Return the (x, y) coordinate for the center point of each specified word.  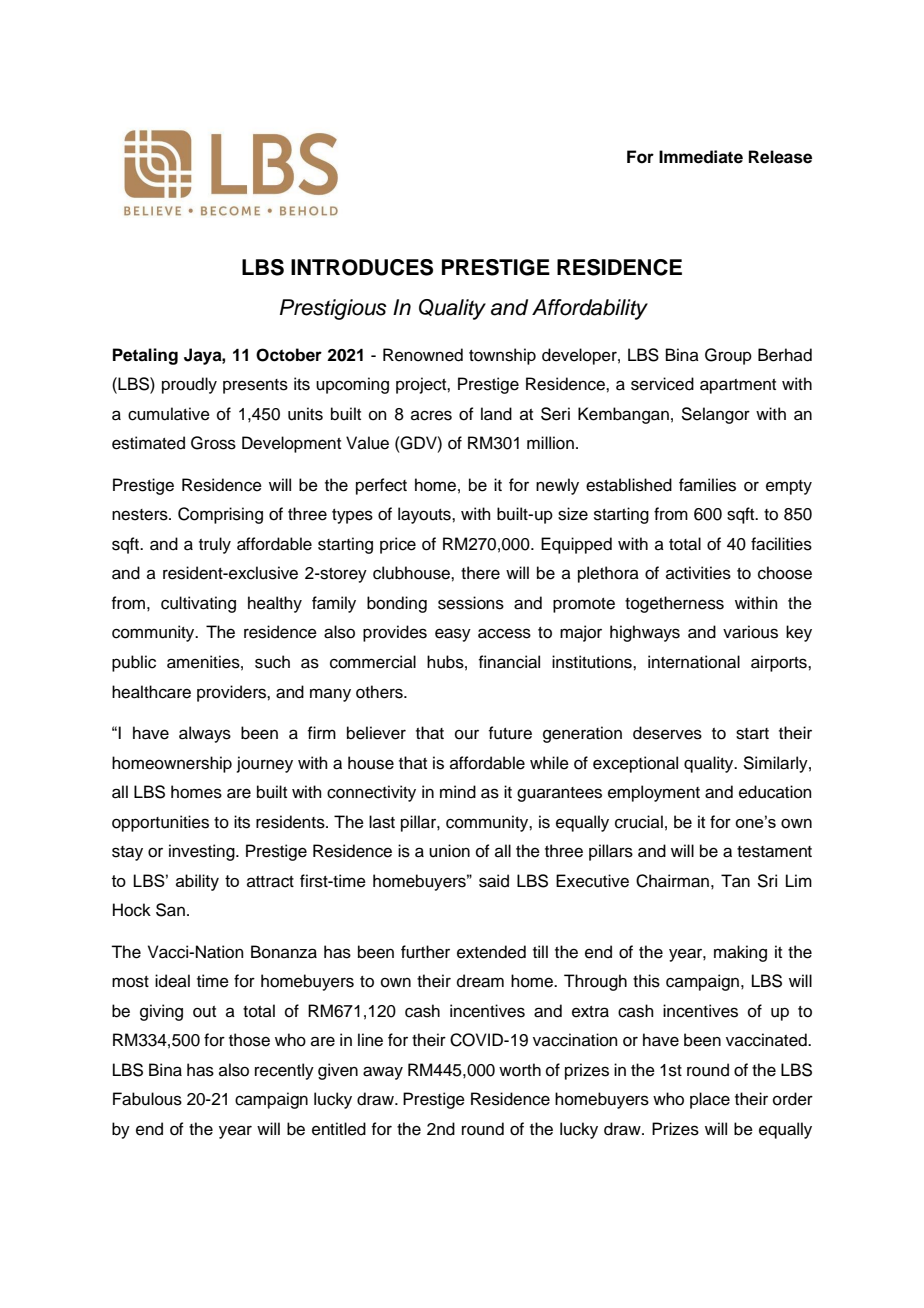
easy (453, 635)
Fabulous (147, 1099)
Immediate (701, 157)
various (750, 632)
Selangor (715, 415)
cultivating (198, 604)
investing (203, 852)
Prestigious (333, 309)
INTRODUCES (362, 267)
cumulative (169, 414)
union (449, 851)
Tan (735, 881)
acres (431, 415)
